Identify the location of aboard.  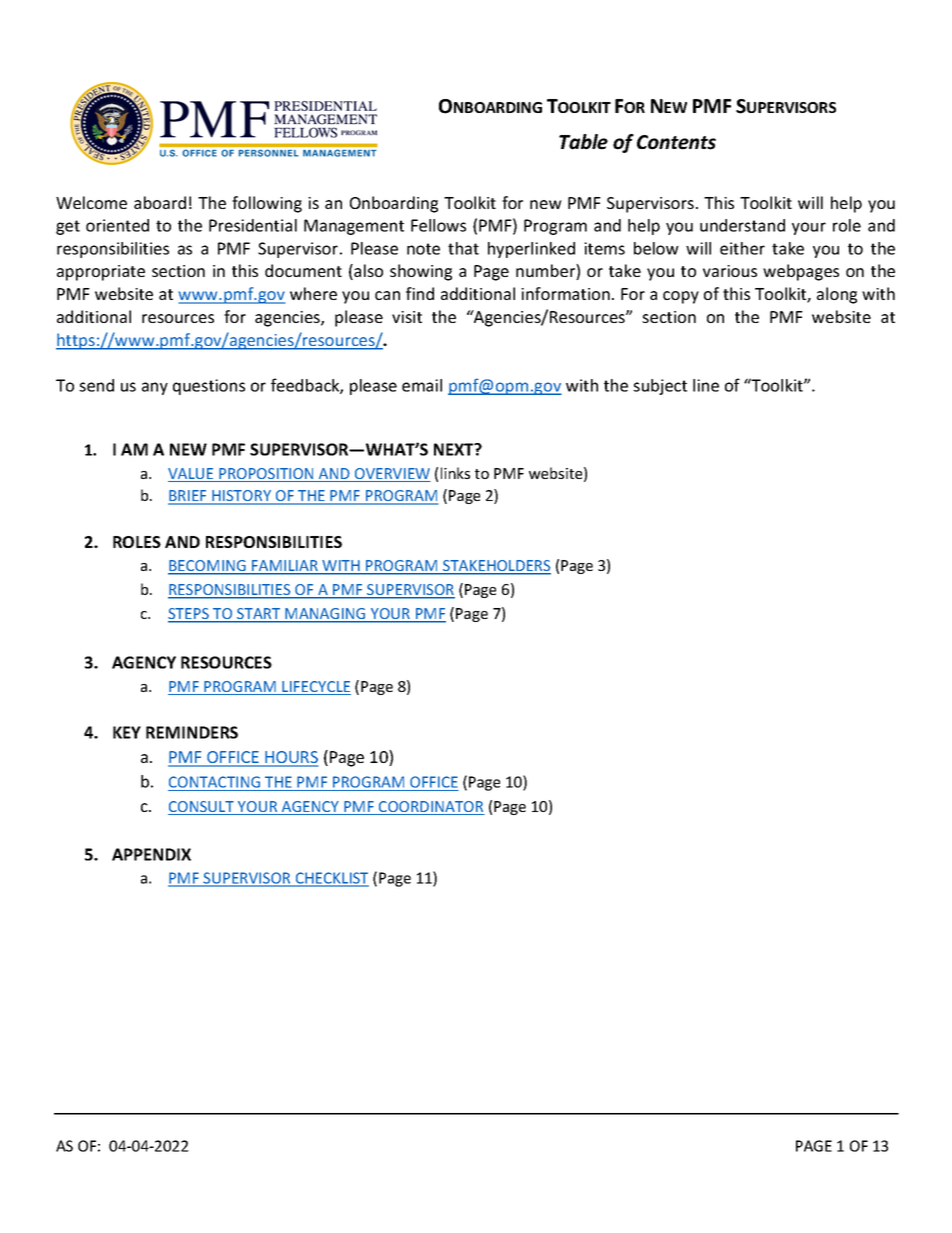
(160, 202).
